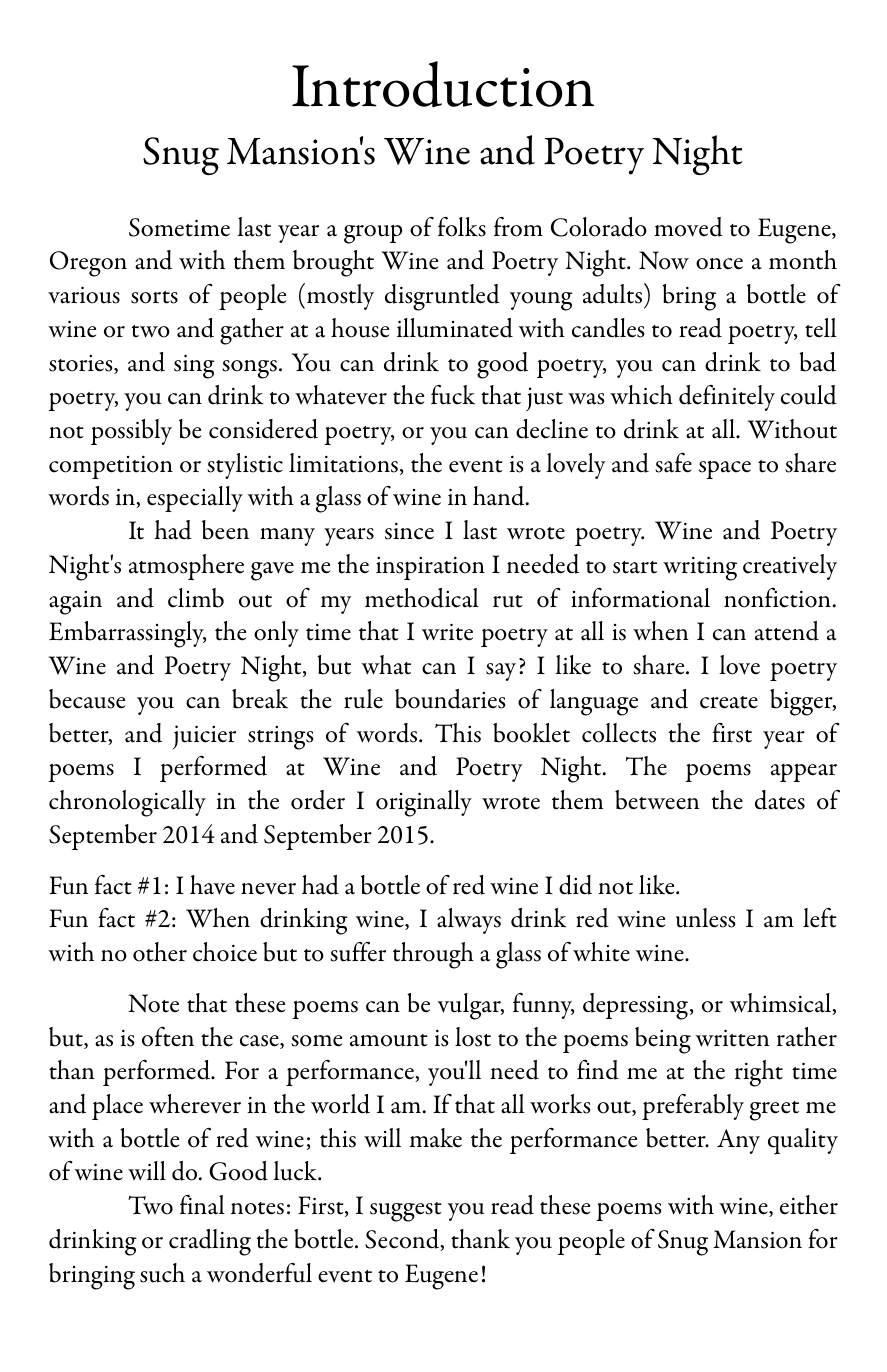  I want to click on because, so click(87, 699).
